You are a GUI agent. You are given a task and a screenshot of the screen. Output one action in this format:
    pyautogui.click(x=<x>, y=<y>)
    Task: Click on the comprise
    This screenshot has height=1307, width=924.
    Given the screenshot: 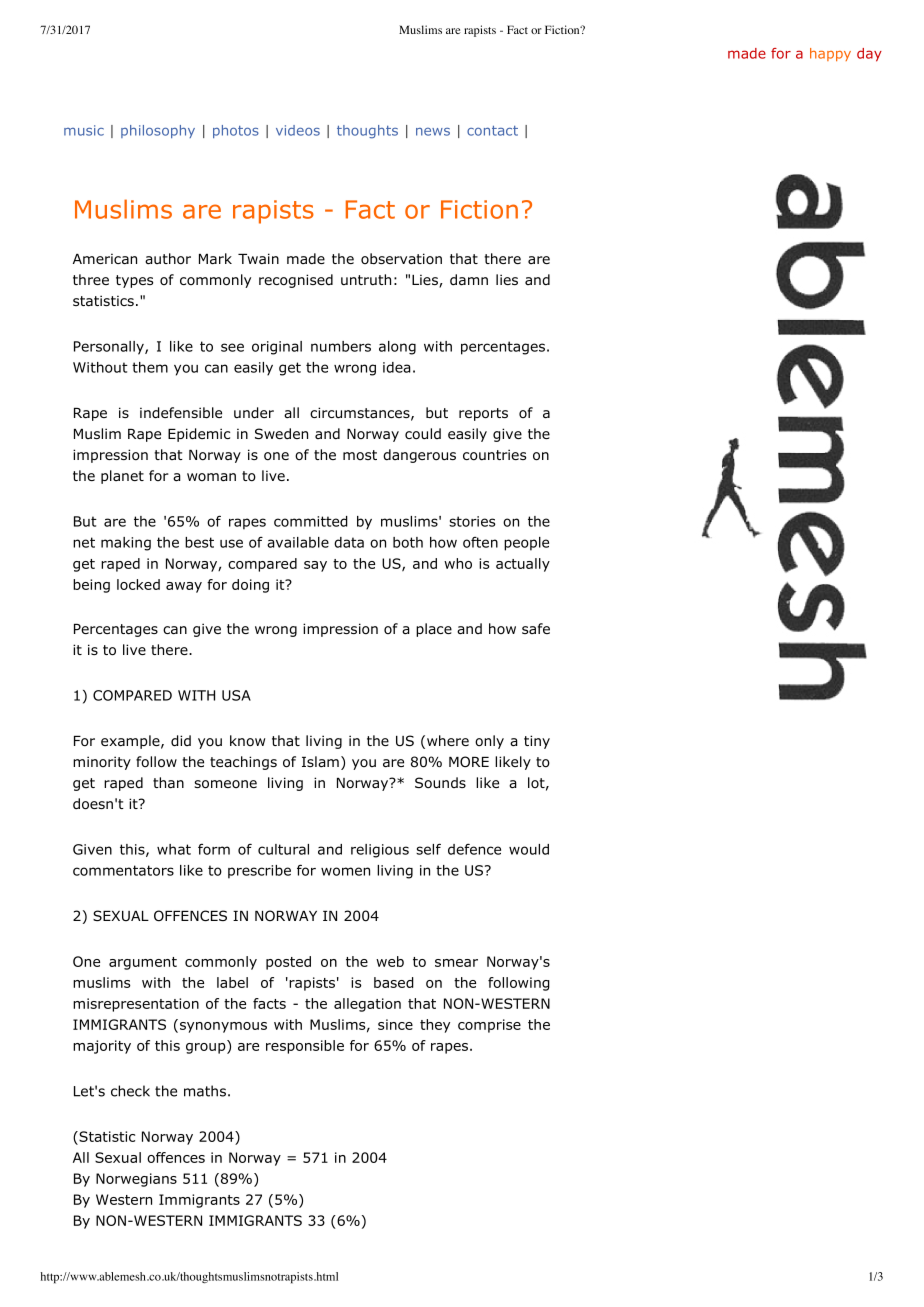 What is the action you would take?
    pyautogui.click(x=489, y=1026)
